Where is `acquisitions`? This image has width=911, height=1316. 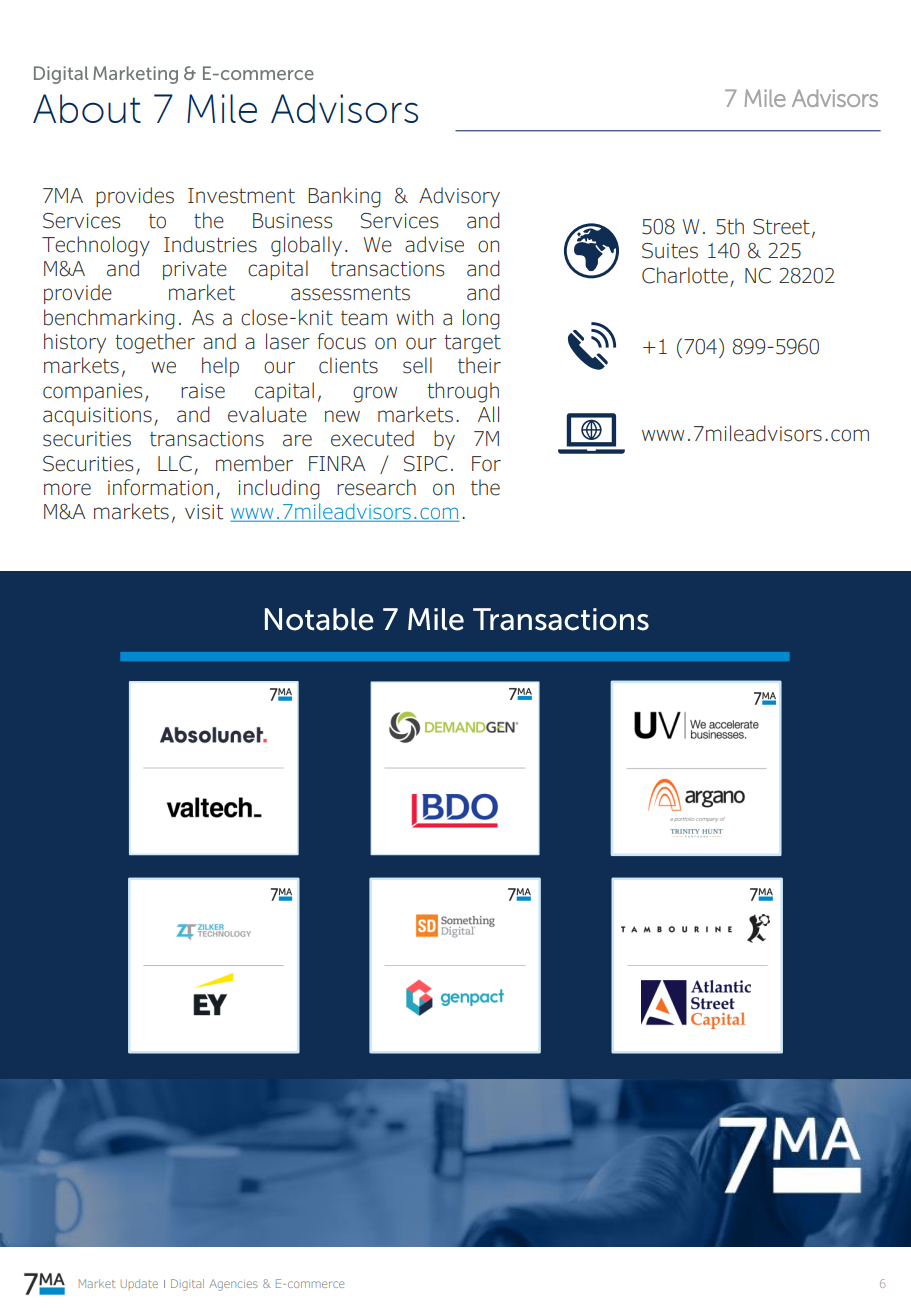 acquisitions is located at coordinates (97, 416).
